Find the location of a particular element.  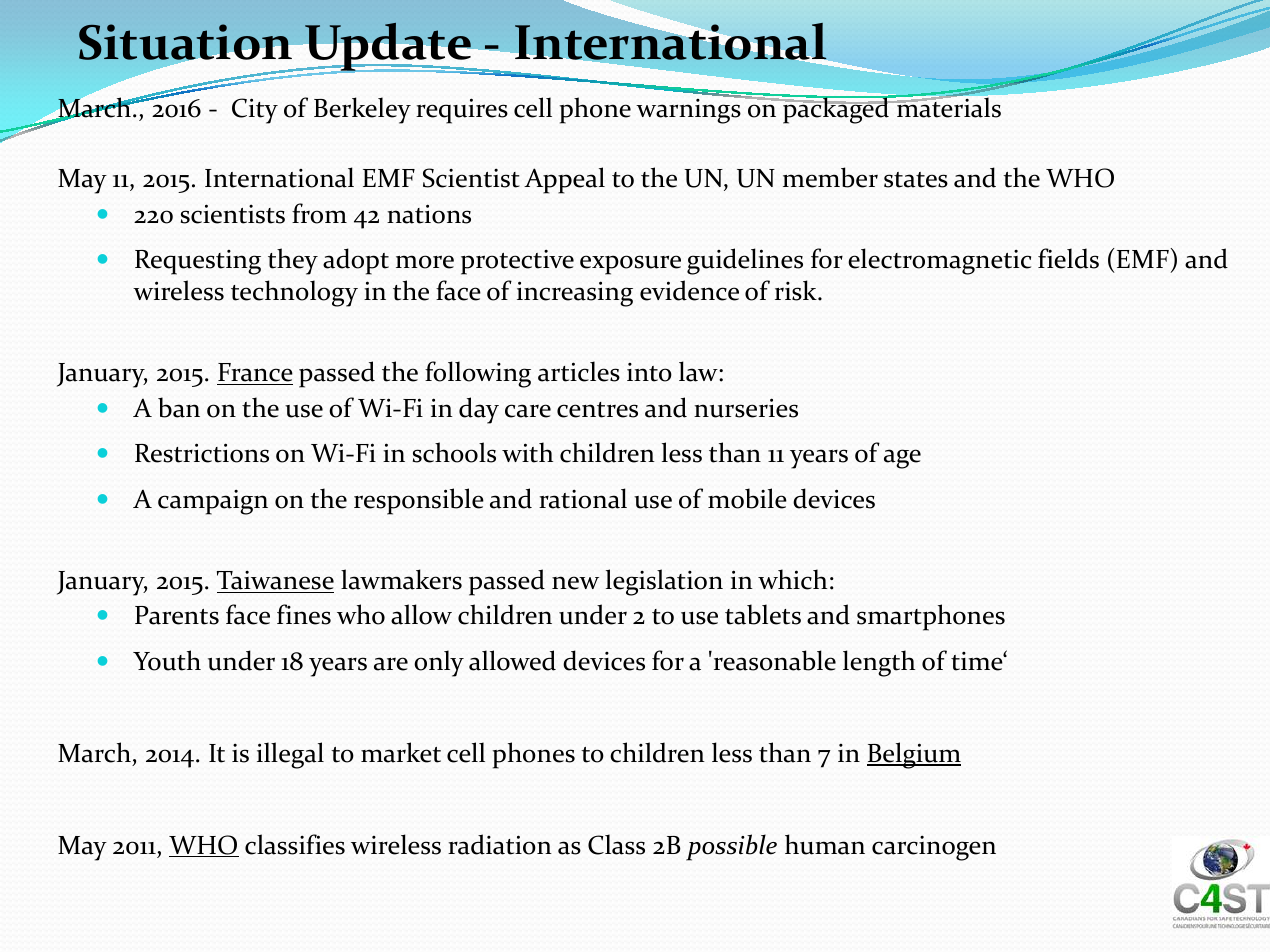

illegal is located at coordinates (290, 755).
